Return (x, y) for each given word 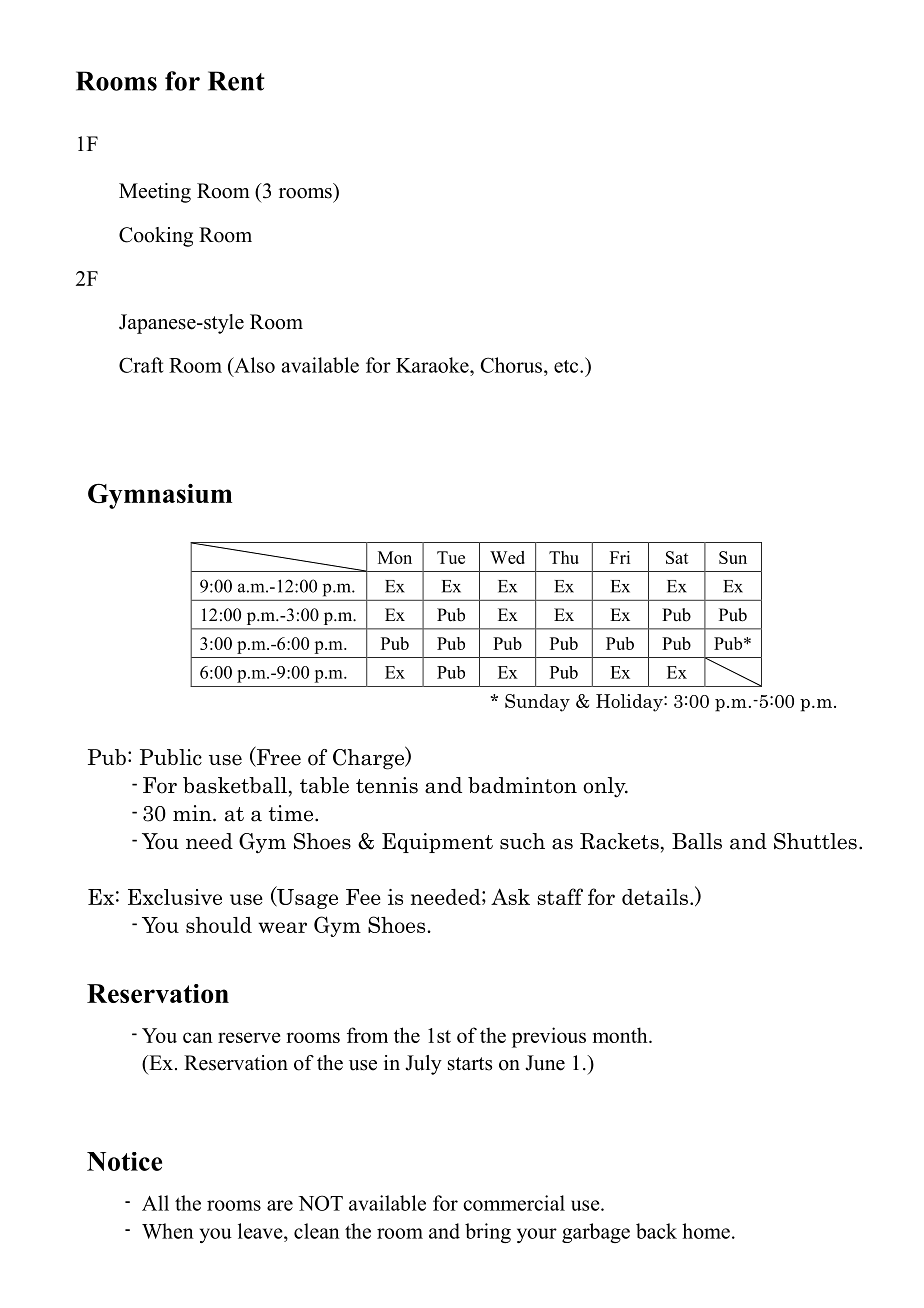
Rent (236, 81)
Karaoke (433, 365)
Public (171, 757)
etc (567, 366)
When (168, 1231)
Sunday (537, 703)
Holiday (630, 703)
